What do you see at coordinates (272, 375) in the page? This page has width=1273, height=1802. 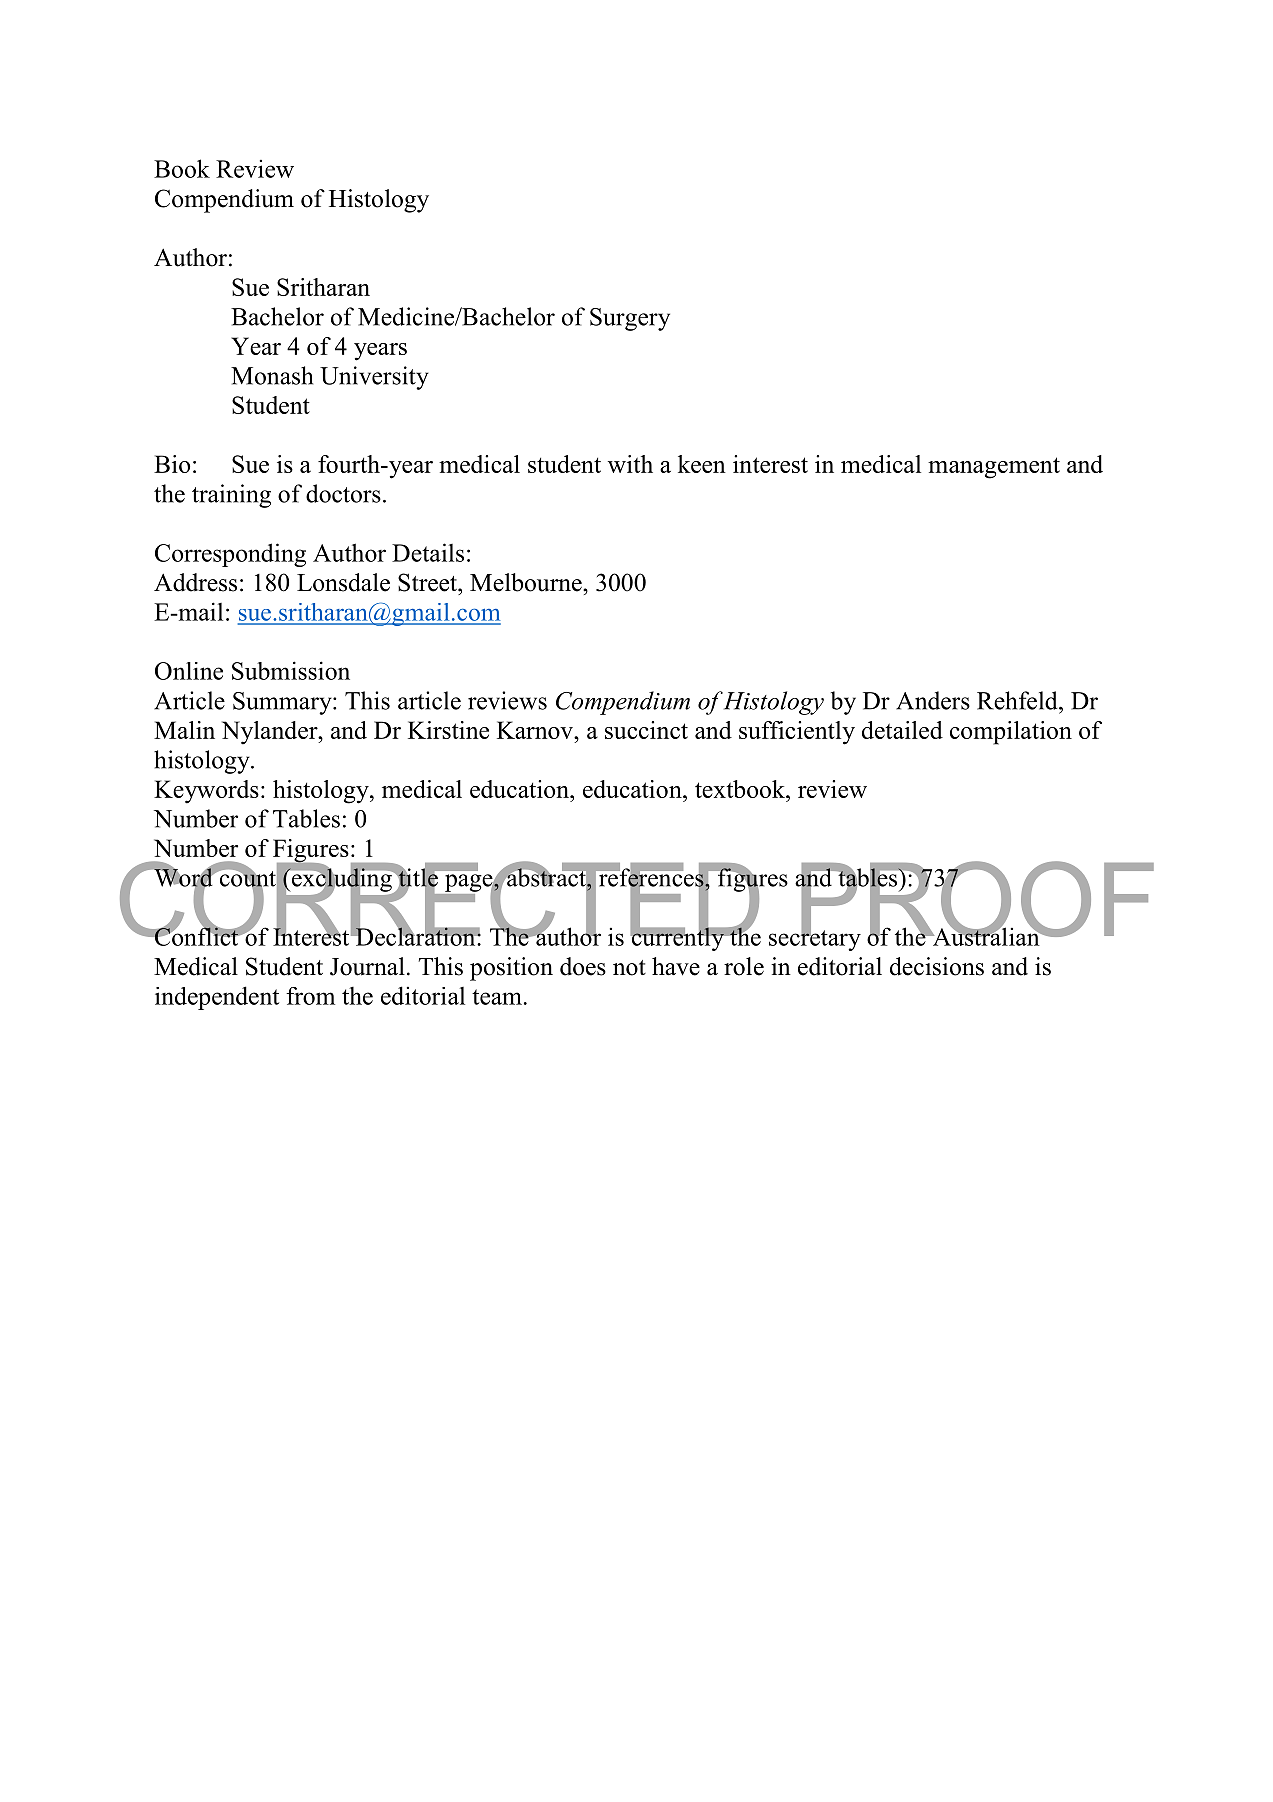 I see `Monash` at bounding box center [272, 375].
